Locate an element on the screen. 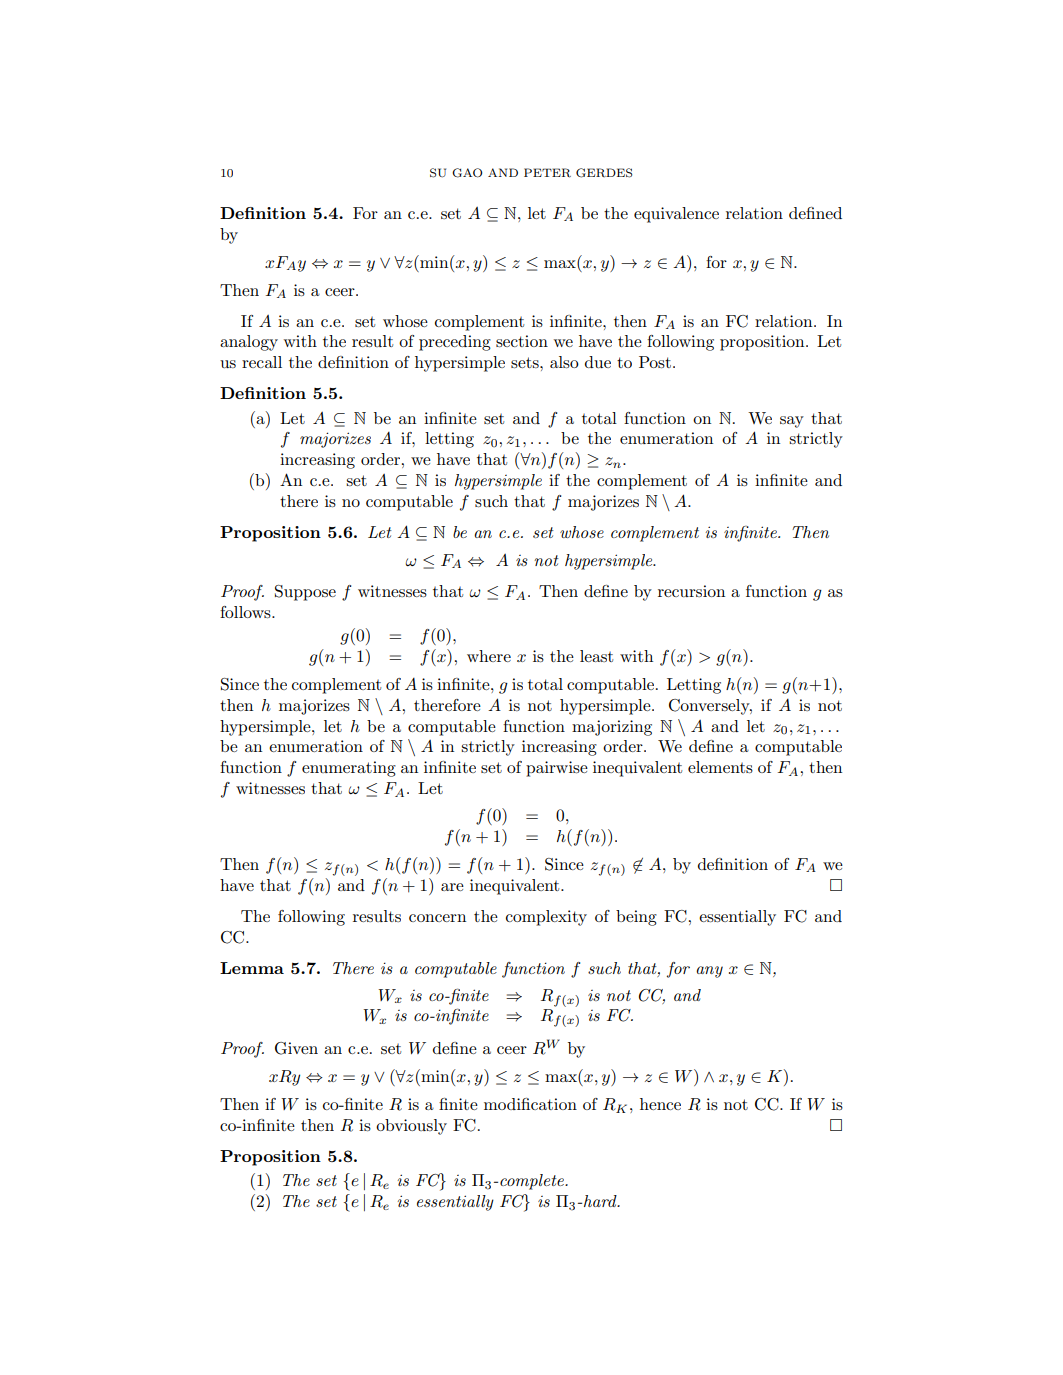  GAO is located at coordinates (467, 173).
